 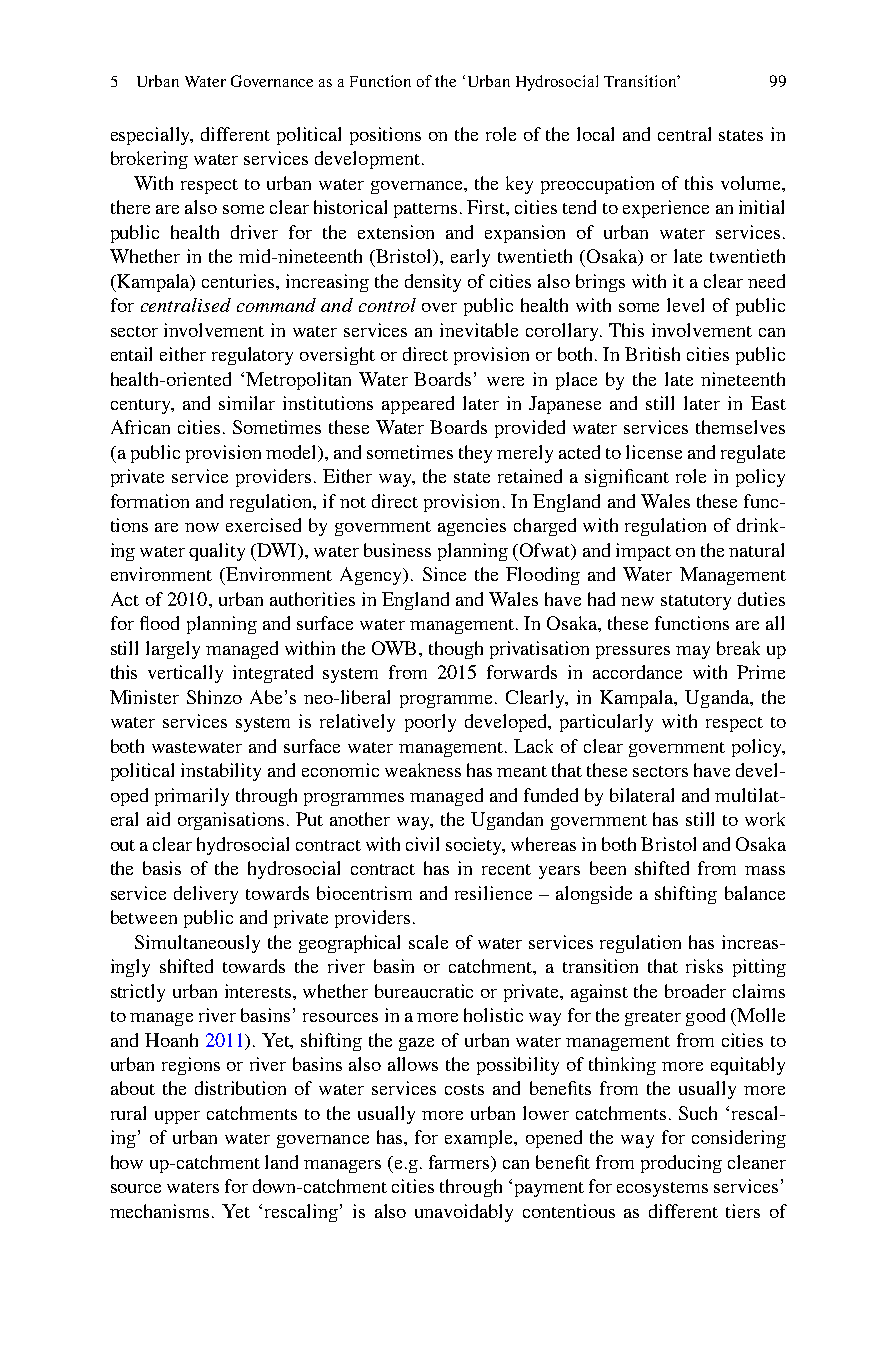 I want to click on though, so click(x=456, y=650).
